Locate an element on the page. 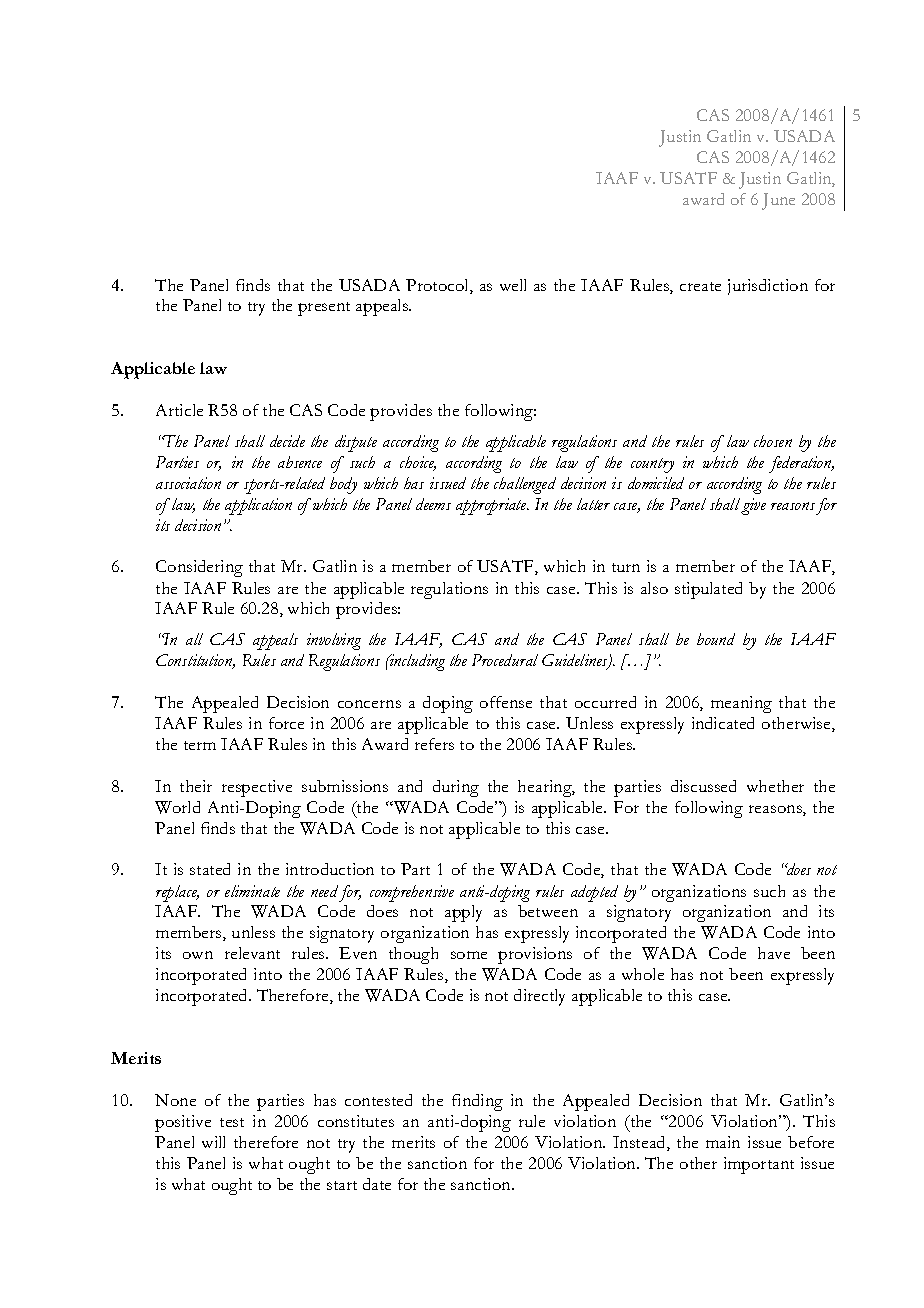  will is located at coordinates (213, 1142).
